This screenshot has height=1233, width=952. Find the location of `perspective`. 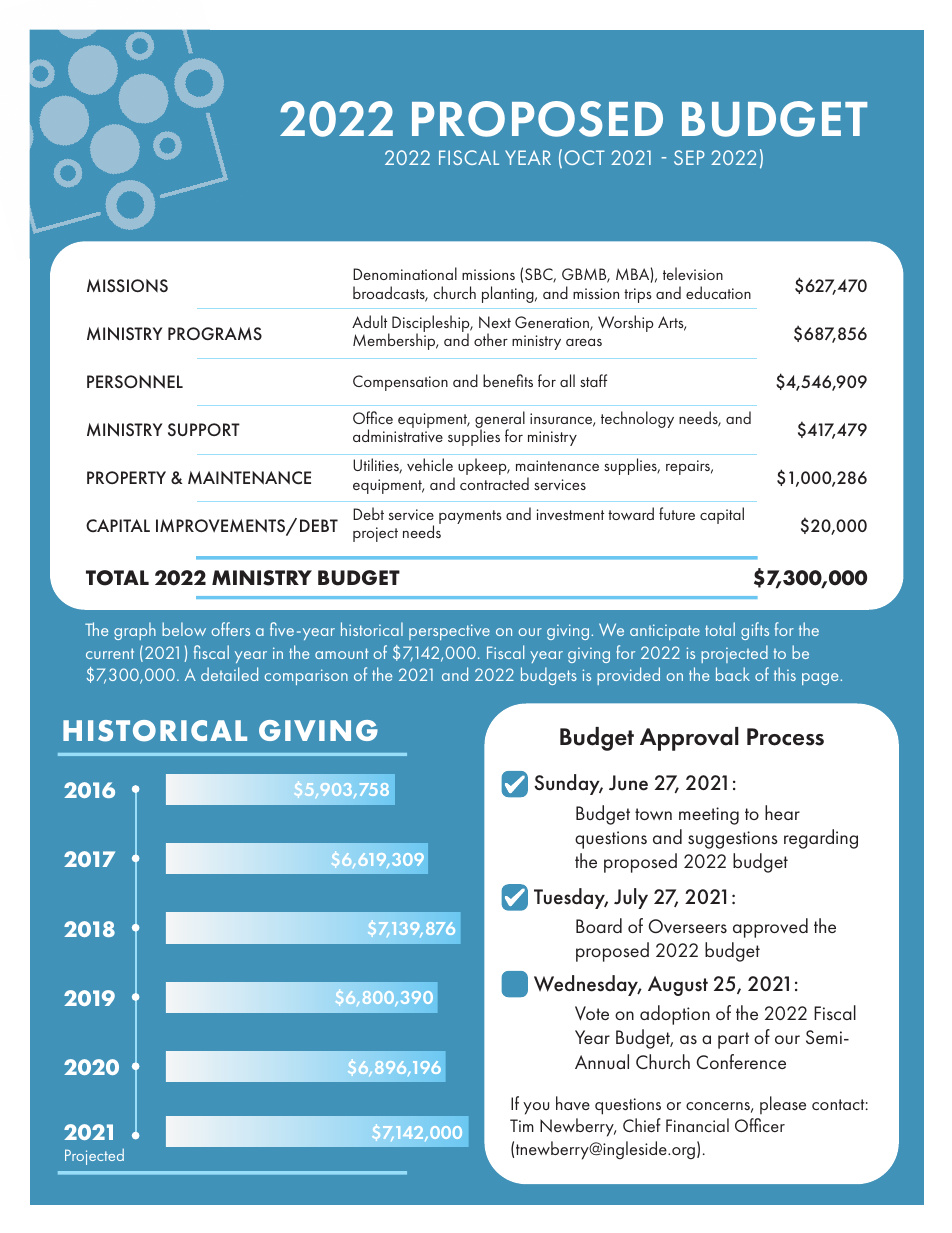

perspective is located at coordinates (449, 632).
